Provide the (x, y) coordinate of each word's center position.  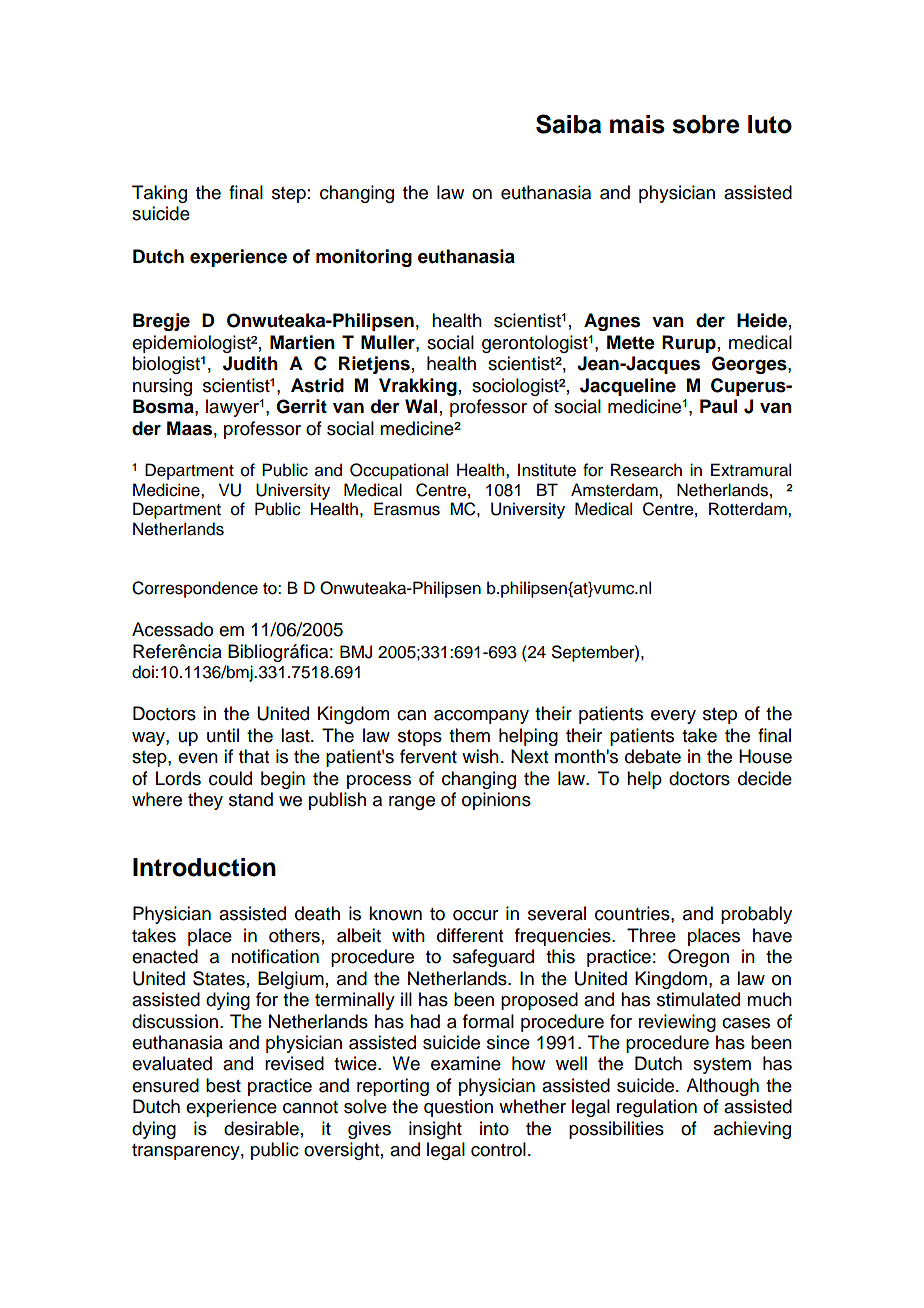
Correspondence (195, 589)
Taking (159, 194)
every (673, 717)
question (458, 1108)
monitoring (364, 258)
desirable (261, 1128)
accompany (481, 717)
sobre (706, 124)
